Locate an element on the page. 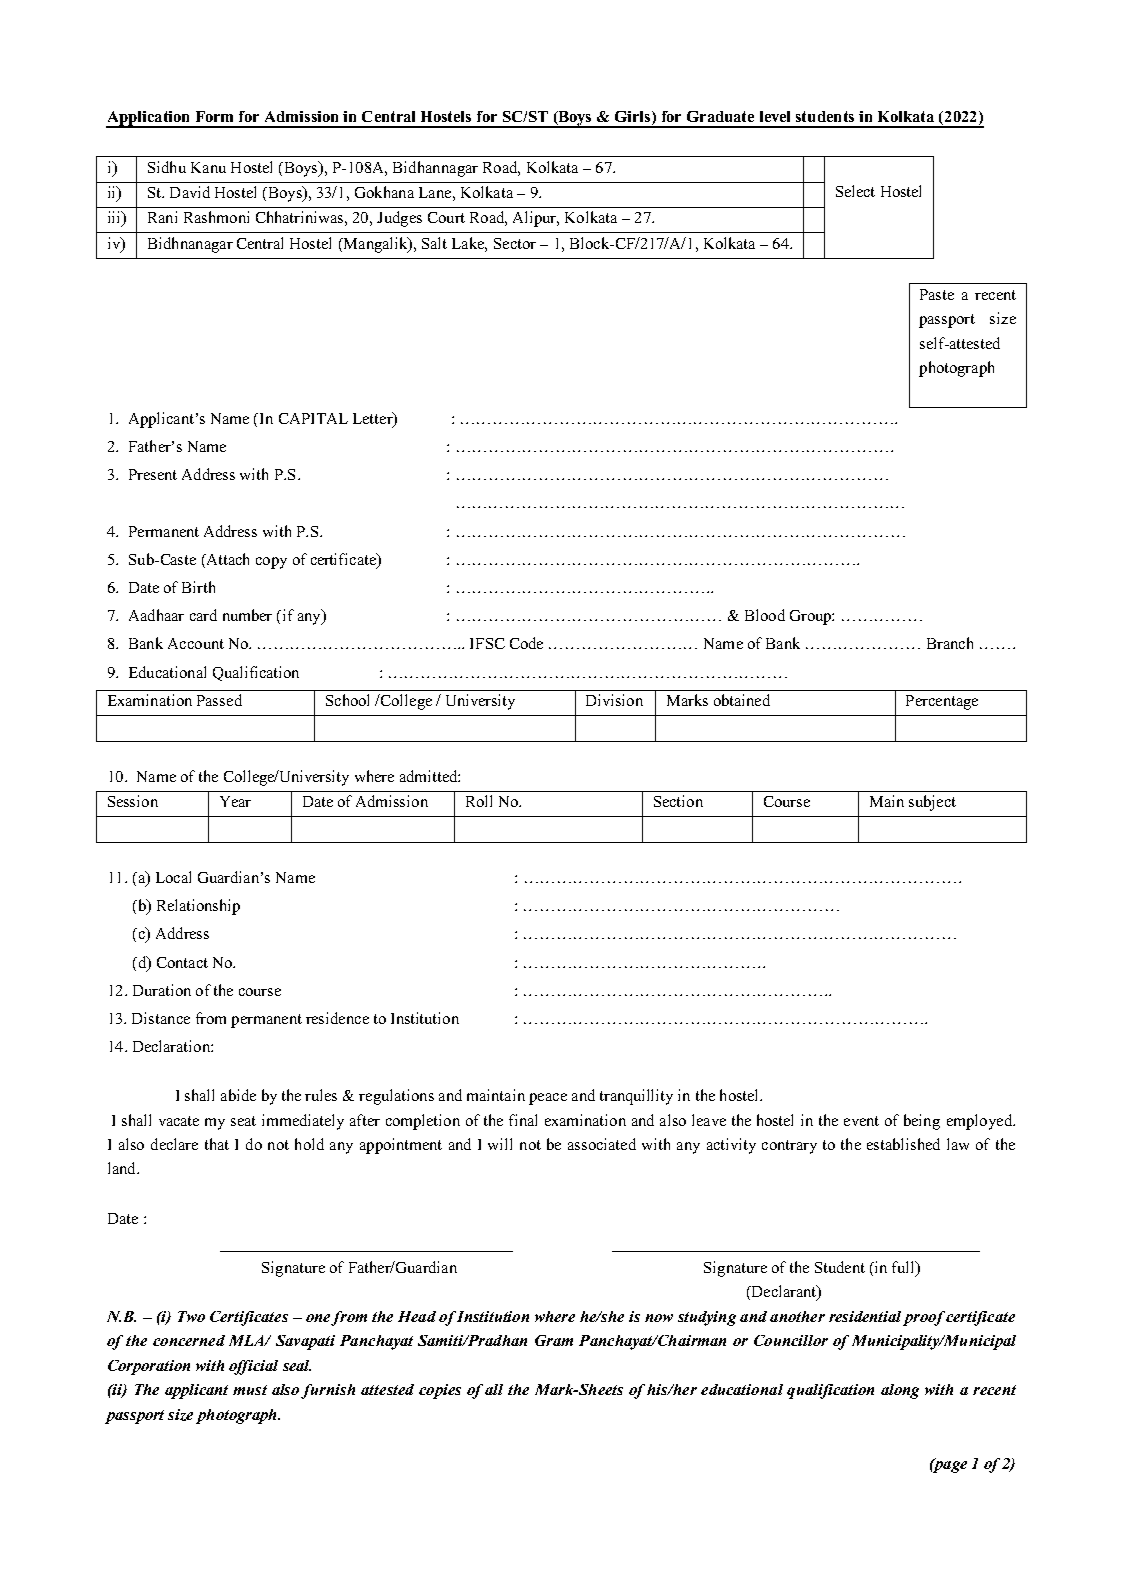  peace is located at coordinates (548, 1099).
